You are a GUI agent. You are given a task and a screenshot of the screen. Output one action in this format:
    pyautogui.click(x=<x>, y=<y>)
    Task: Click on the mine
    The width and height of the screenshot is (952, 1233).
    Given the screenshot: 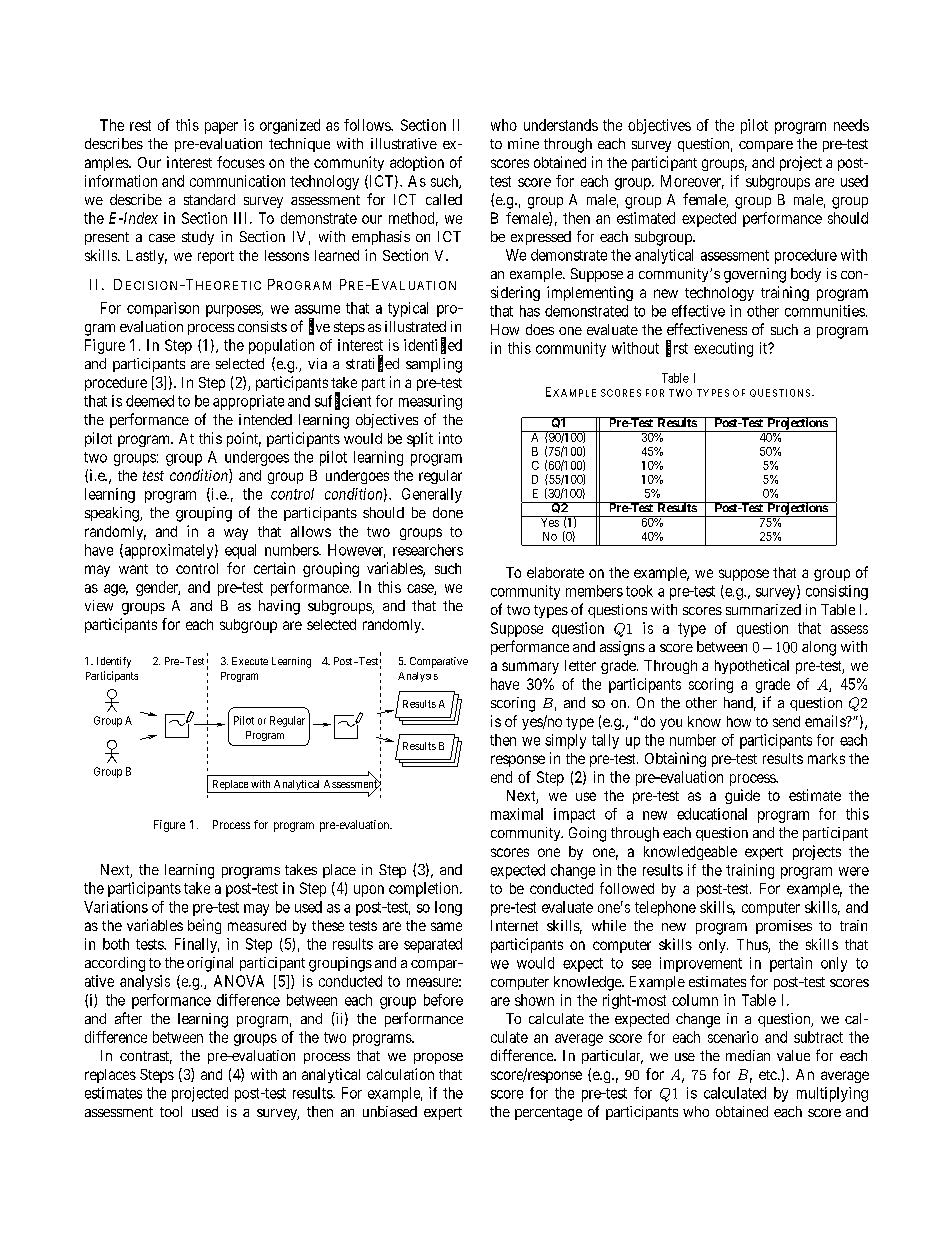 What is the action you would take?
    pyautogui.click(x=523, y=143)
